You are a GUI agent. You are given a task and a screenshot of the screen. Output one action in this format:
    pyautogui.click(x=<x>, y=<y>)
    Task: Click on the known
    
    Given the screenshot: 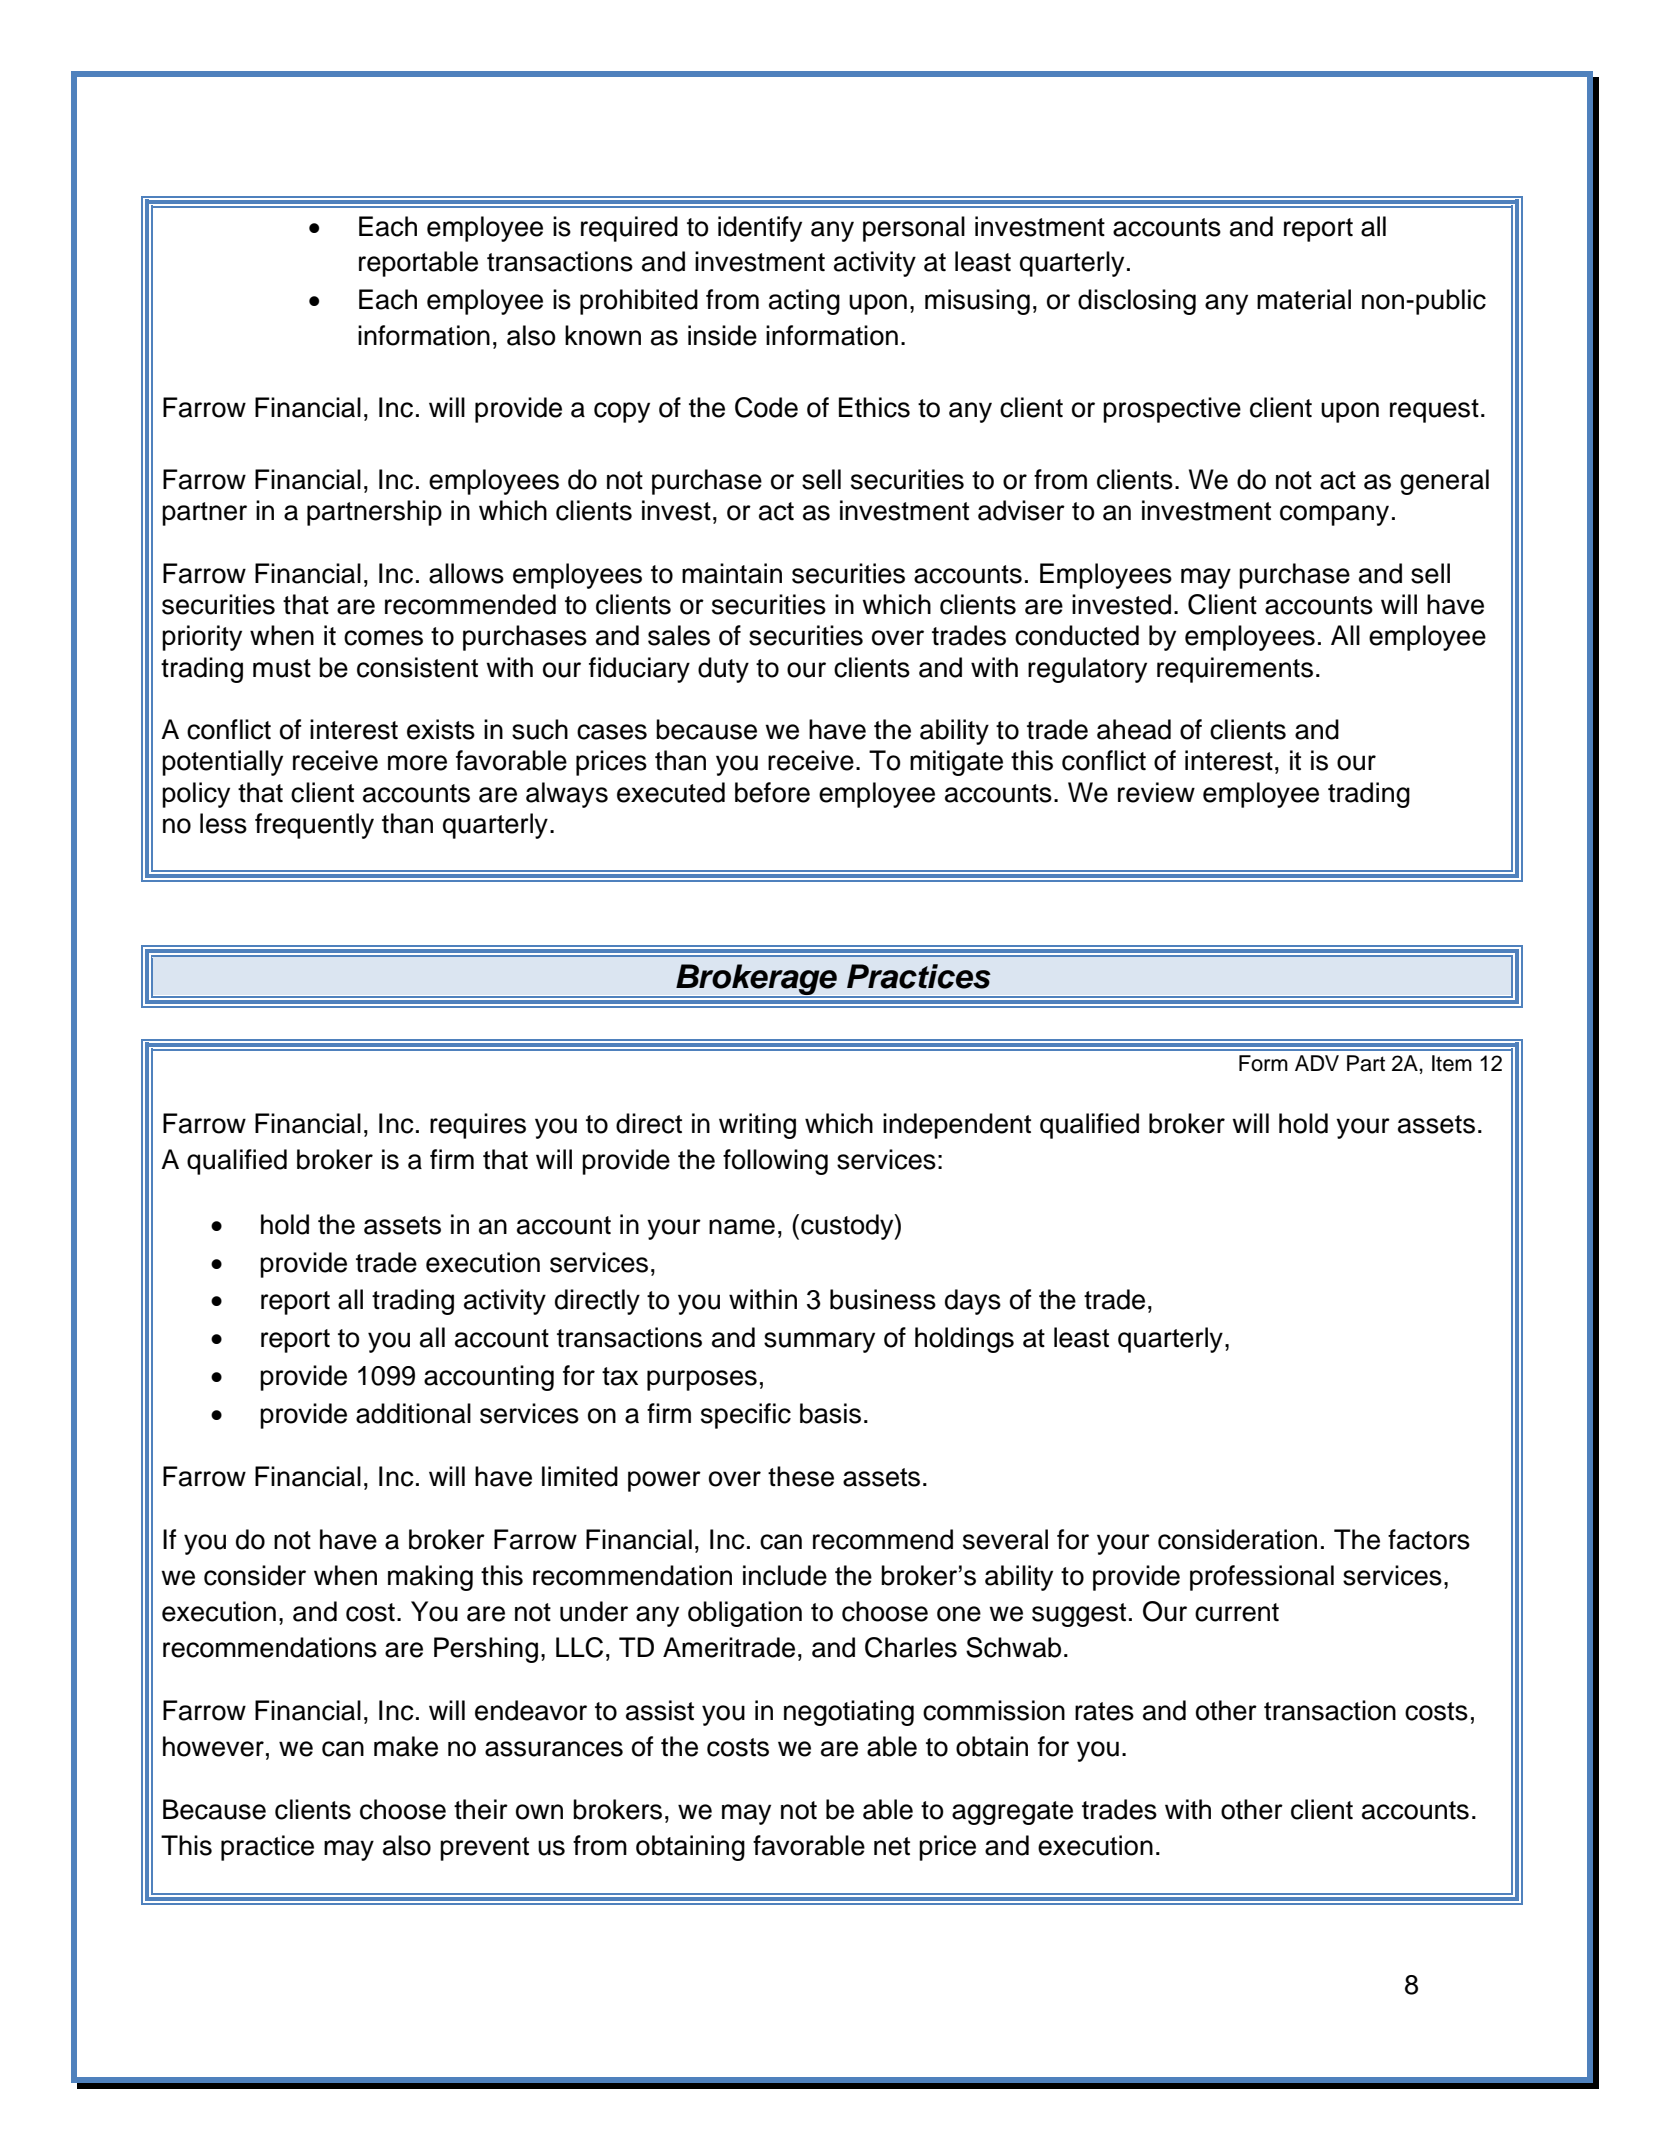 What is the action you would take?
    pyautogui.click(x=603, y=335)
